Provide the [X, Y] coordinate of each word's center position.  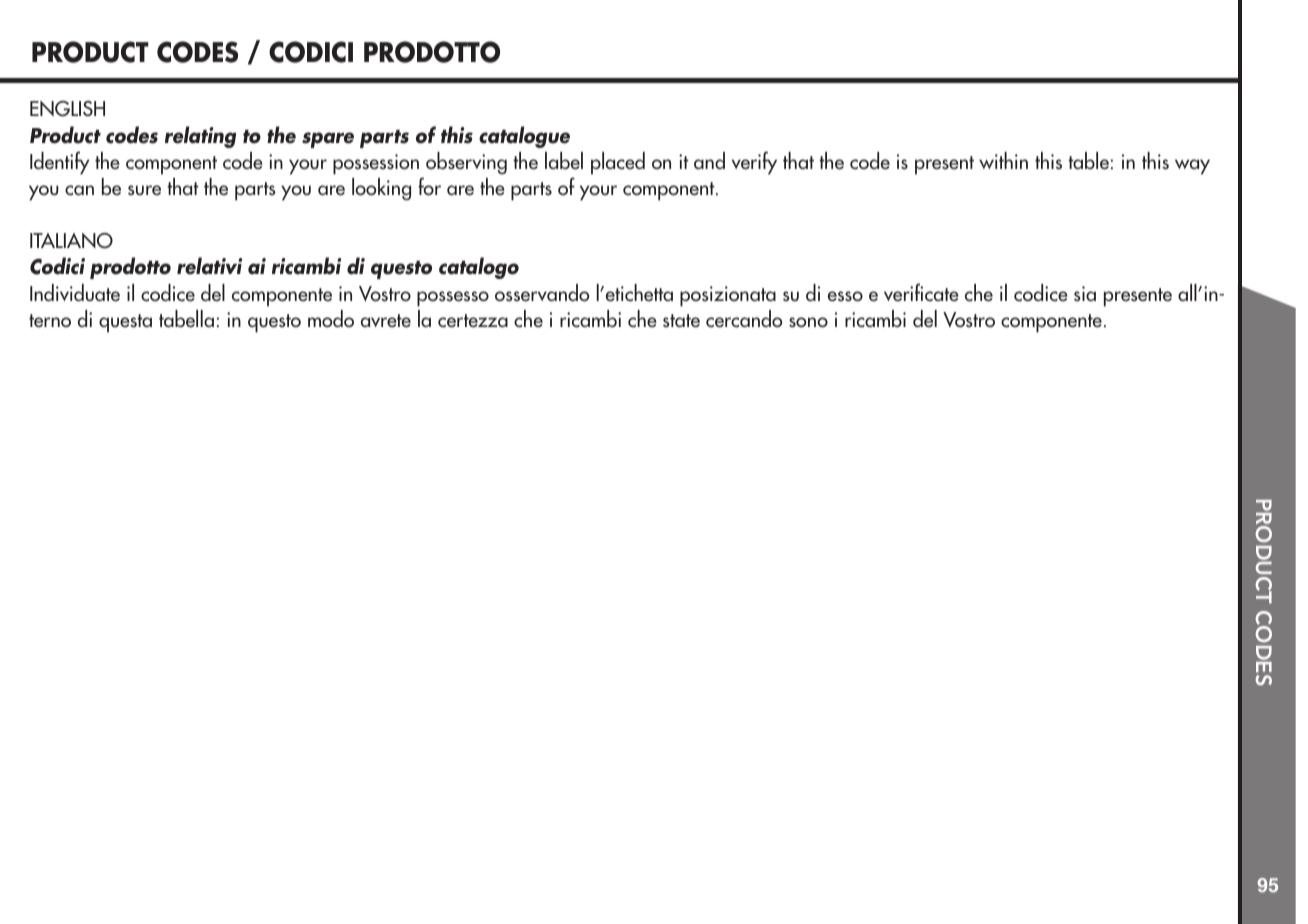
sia [1085, 294]
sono [808, 322]
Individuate [75, 293]
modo [331, 319]
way [1192, 167]
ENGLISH [67, 109]
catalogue [524, 137]
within [1003, 160]
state [681, 321]
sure [144, 190]
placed [618, 163]
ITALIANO [71, 241]
